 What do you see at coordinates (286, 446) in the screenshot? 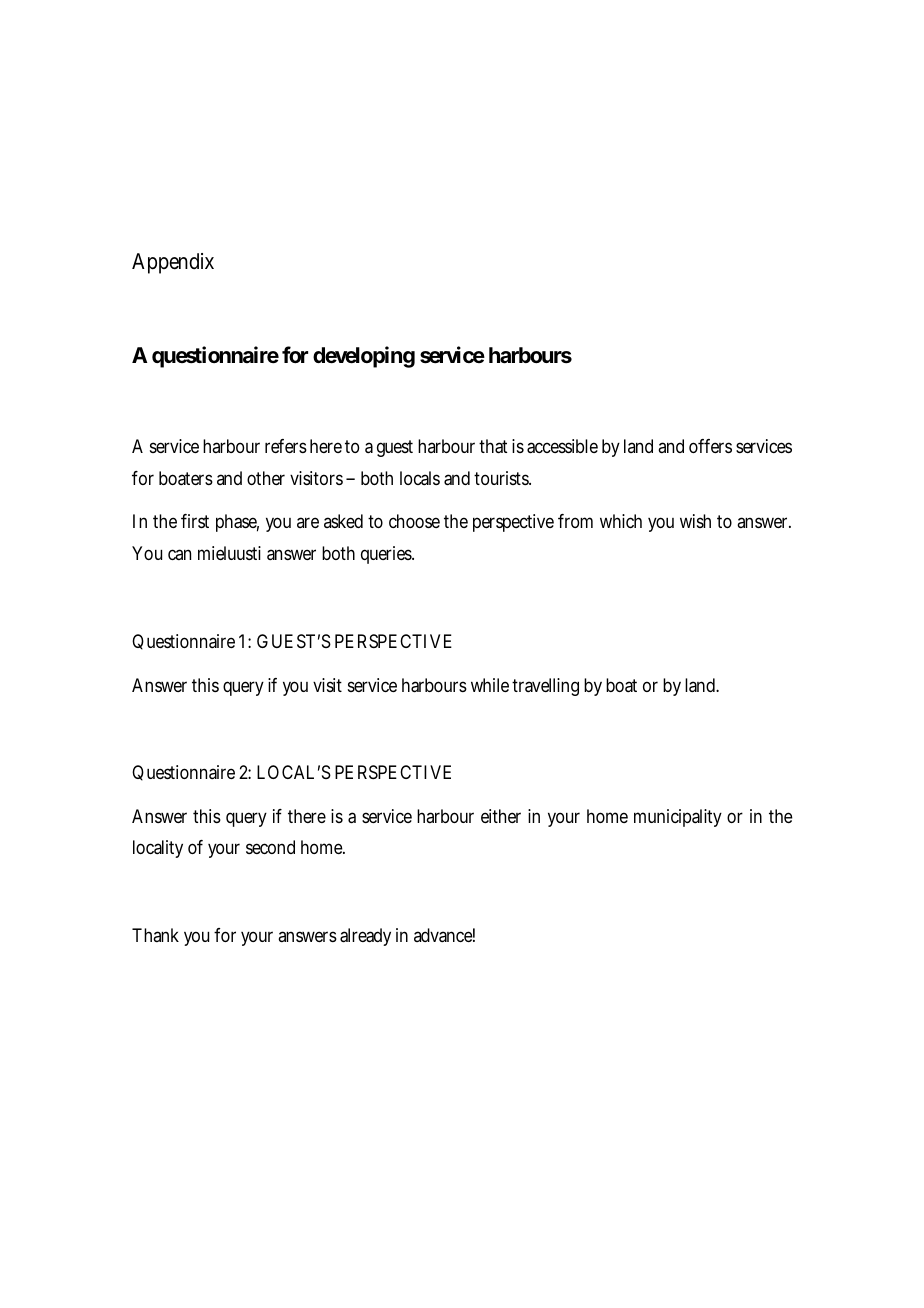
I see `refers` at bounding box center [286, 446].
